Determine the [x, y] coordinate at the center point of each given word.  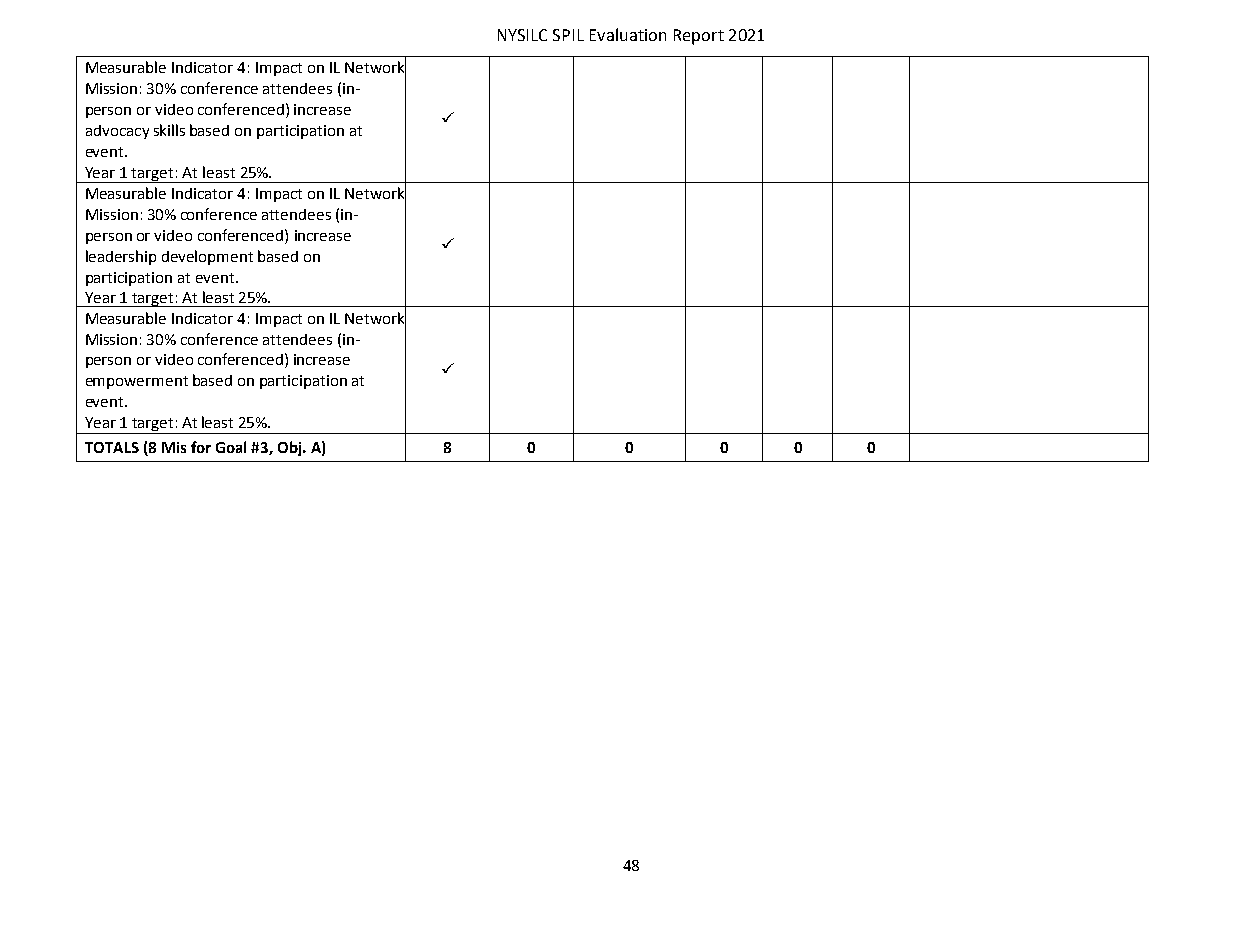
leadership [121, 257]
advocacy [117, 132]
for [201, 447]
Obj [291, 448]
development [207, 257]
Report [699, 37]
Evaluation [628, 34]
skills [169, 130]
